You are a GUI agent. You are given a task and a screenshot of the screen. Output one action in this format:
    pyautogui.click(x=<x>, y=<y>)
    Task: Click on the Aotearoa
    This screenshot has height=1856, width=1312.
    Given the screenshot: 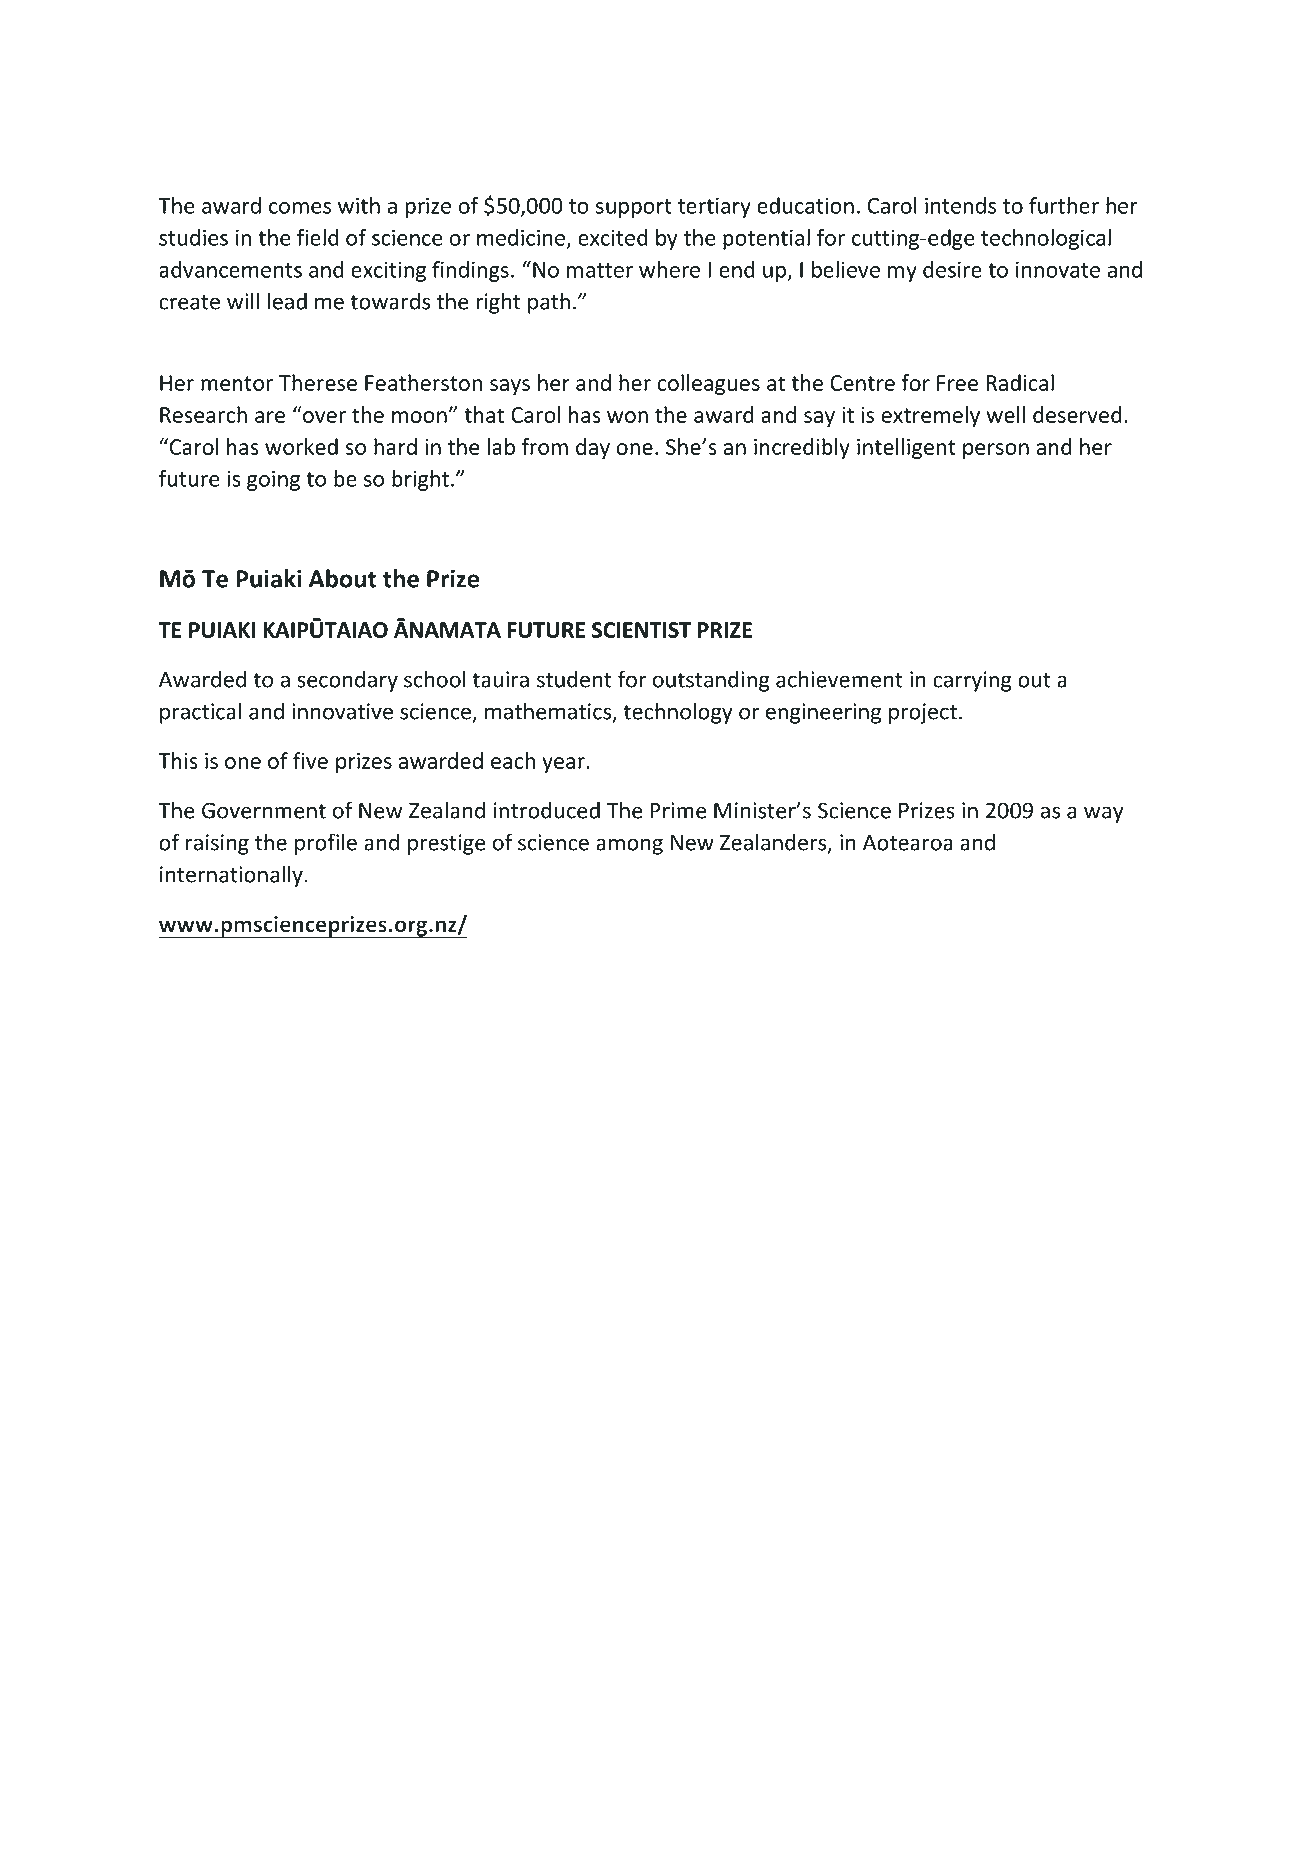 What is the action you would take?
    pyautogui.click(x=908, y=842)
